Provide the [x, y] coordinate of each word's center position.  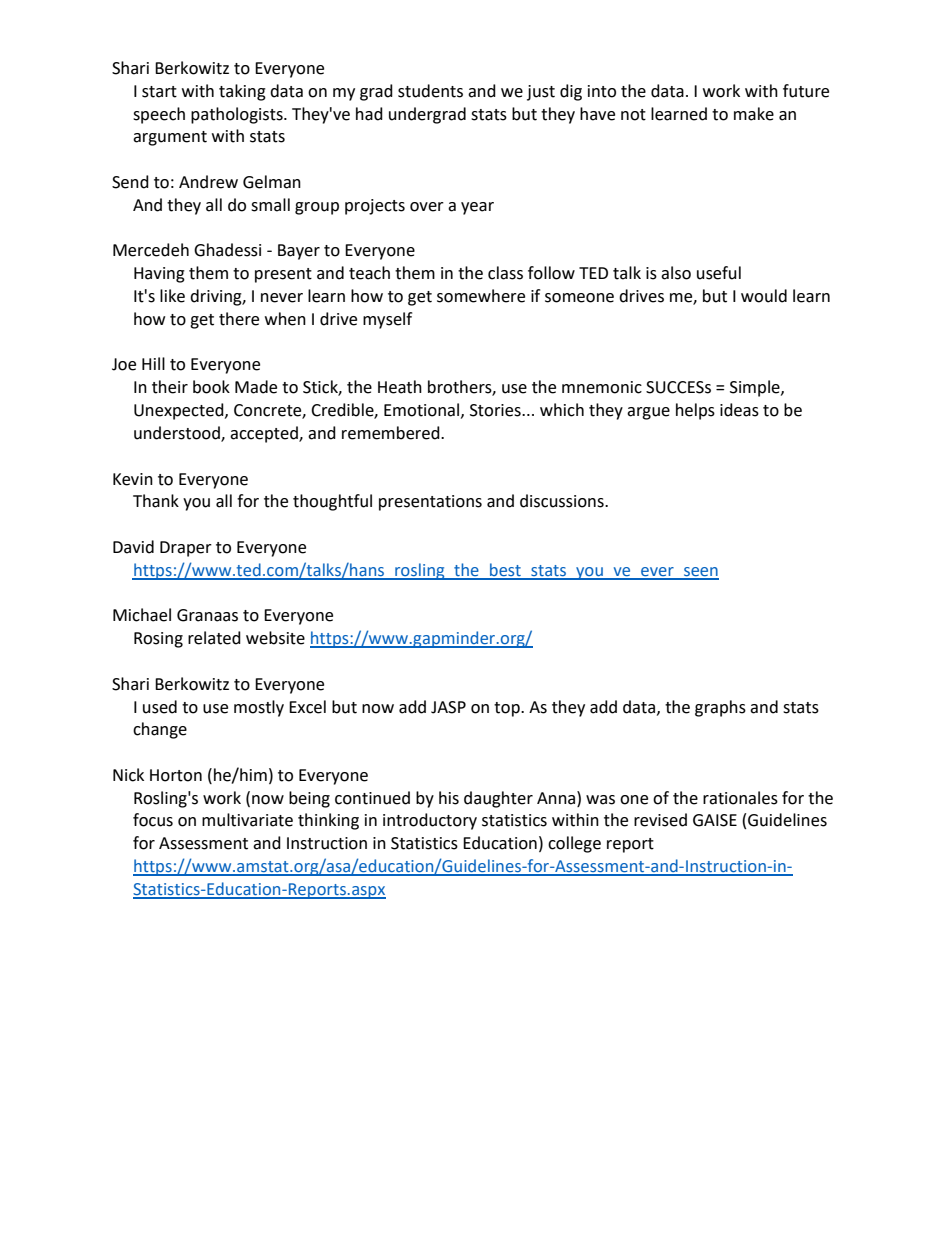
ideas [739, 410]
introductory [430, 821]
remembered [392, 433]
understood [178, 434]
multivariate [247, 820]
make [754, 114]
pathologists [238, 115]
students [430, 91]
